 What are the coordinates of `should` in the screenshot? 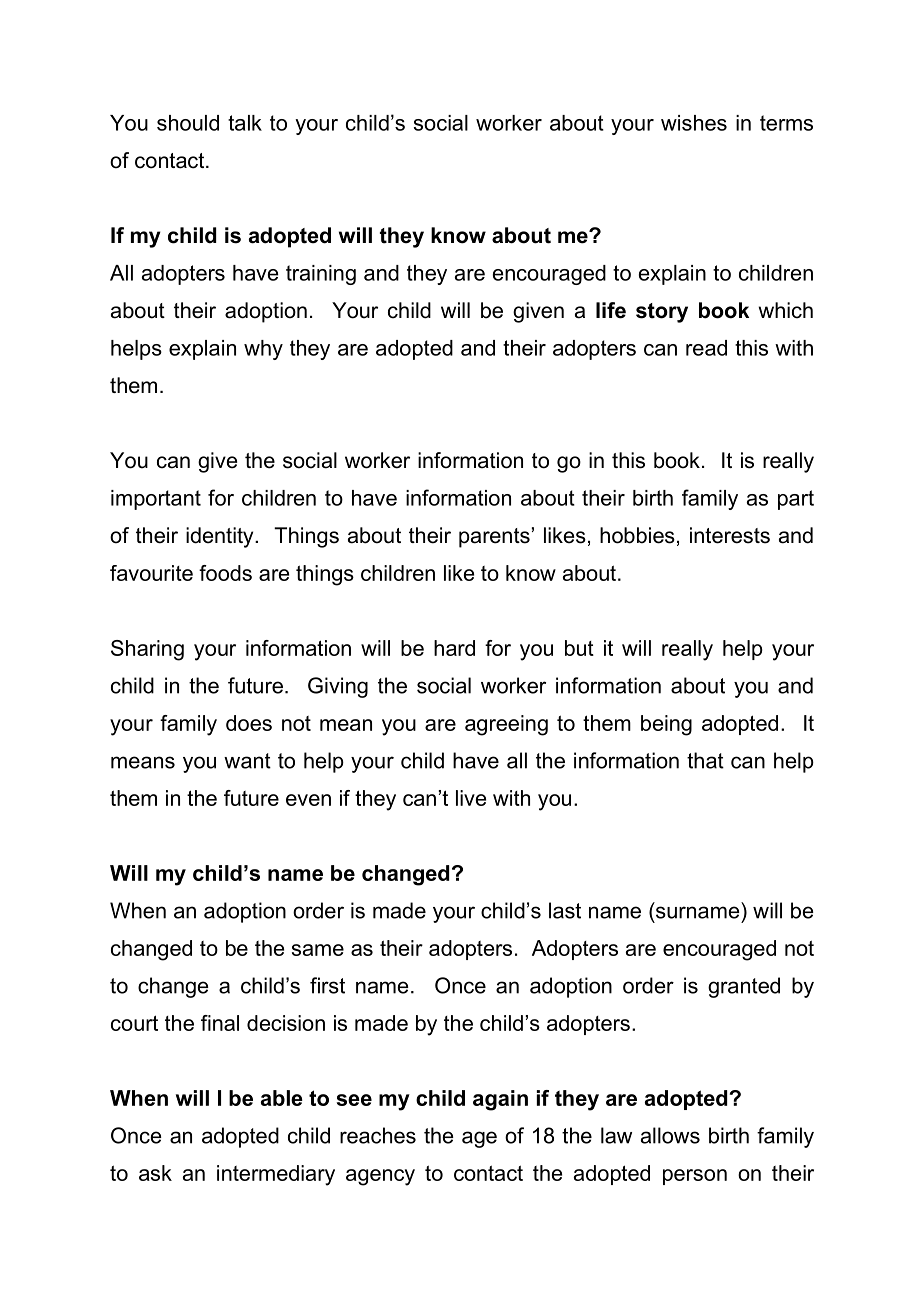 It's located at (188, 123).
